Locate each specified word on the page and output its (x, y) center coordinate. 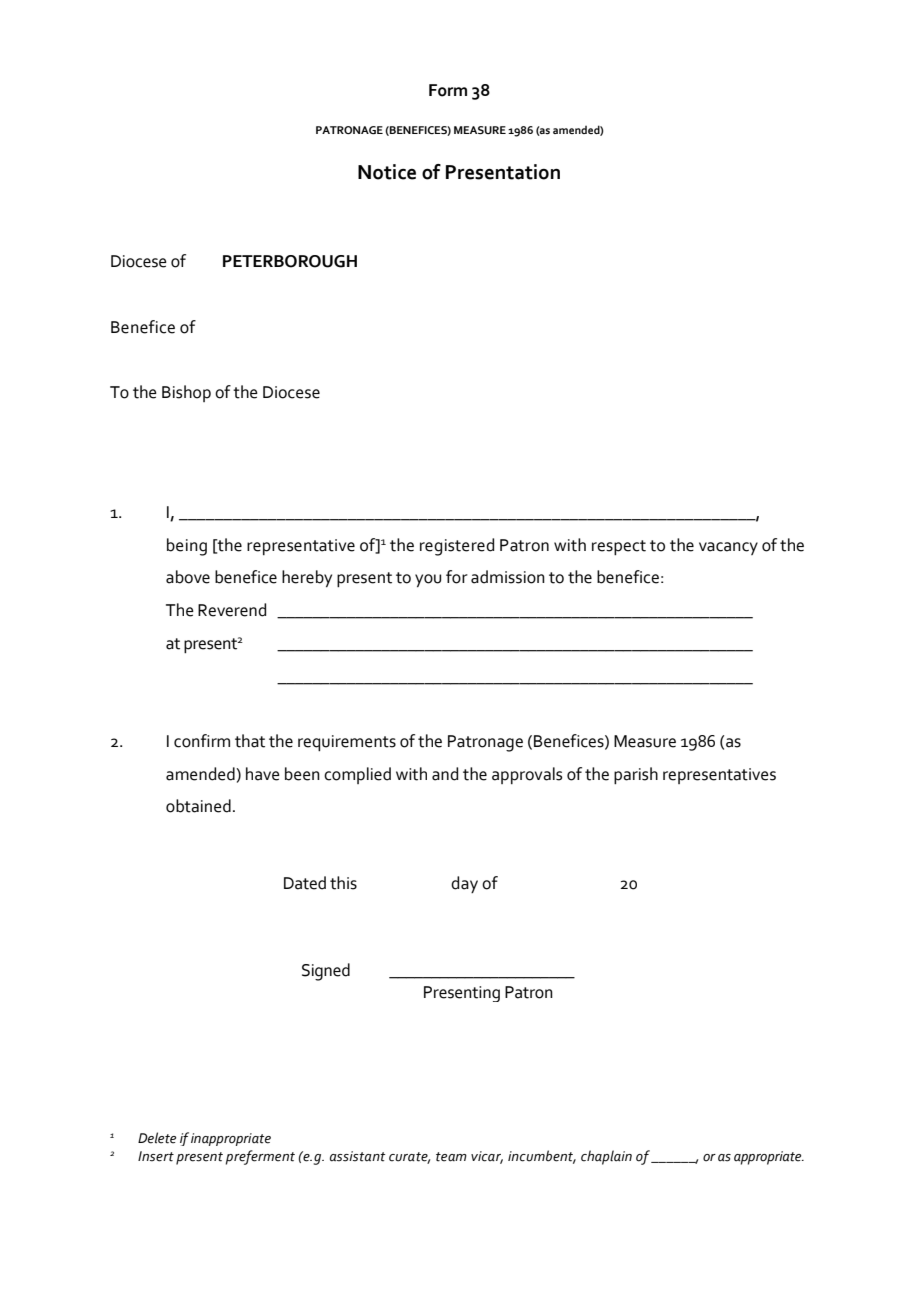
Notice (387, 172)
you (428, 580)
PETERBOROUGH (290, 261)
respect (619, 547)
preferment (260, 1157)
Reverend (232, 610)
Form (448, 90)
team (451, 1157)
